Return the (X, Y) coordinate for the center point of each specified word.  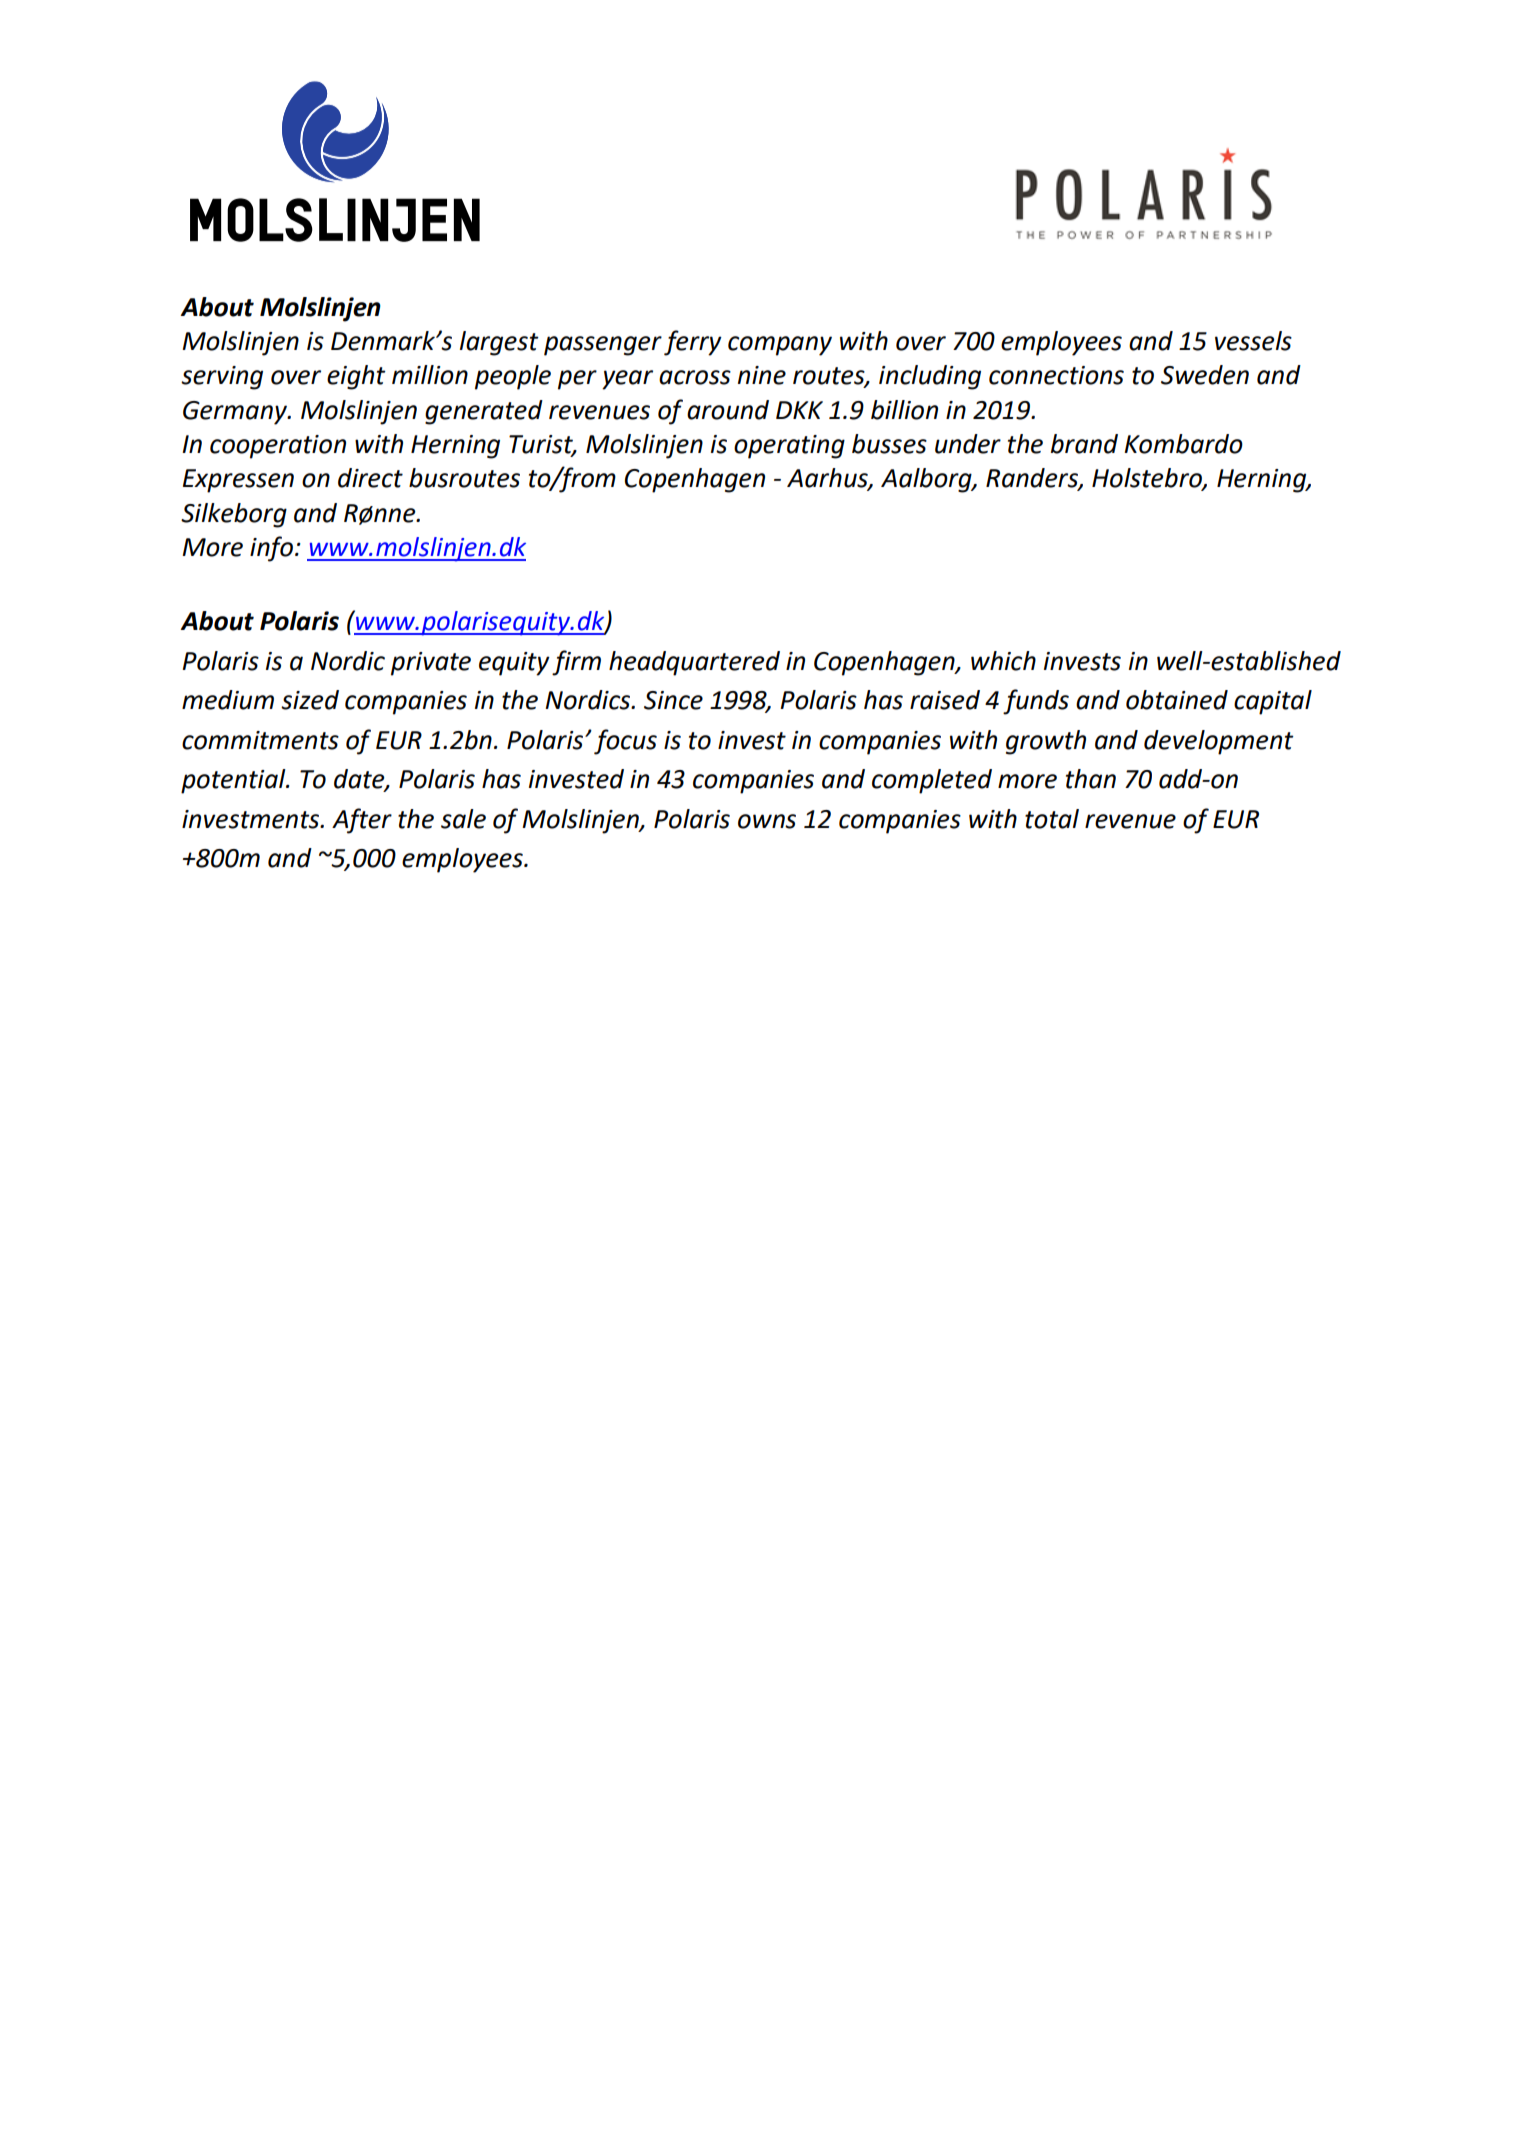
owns (767, 821)
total (1052, 819)
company (780, 346)
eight (356, 377)
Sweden (1205, 375)
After (362, 821)
